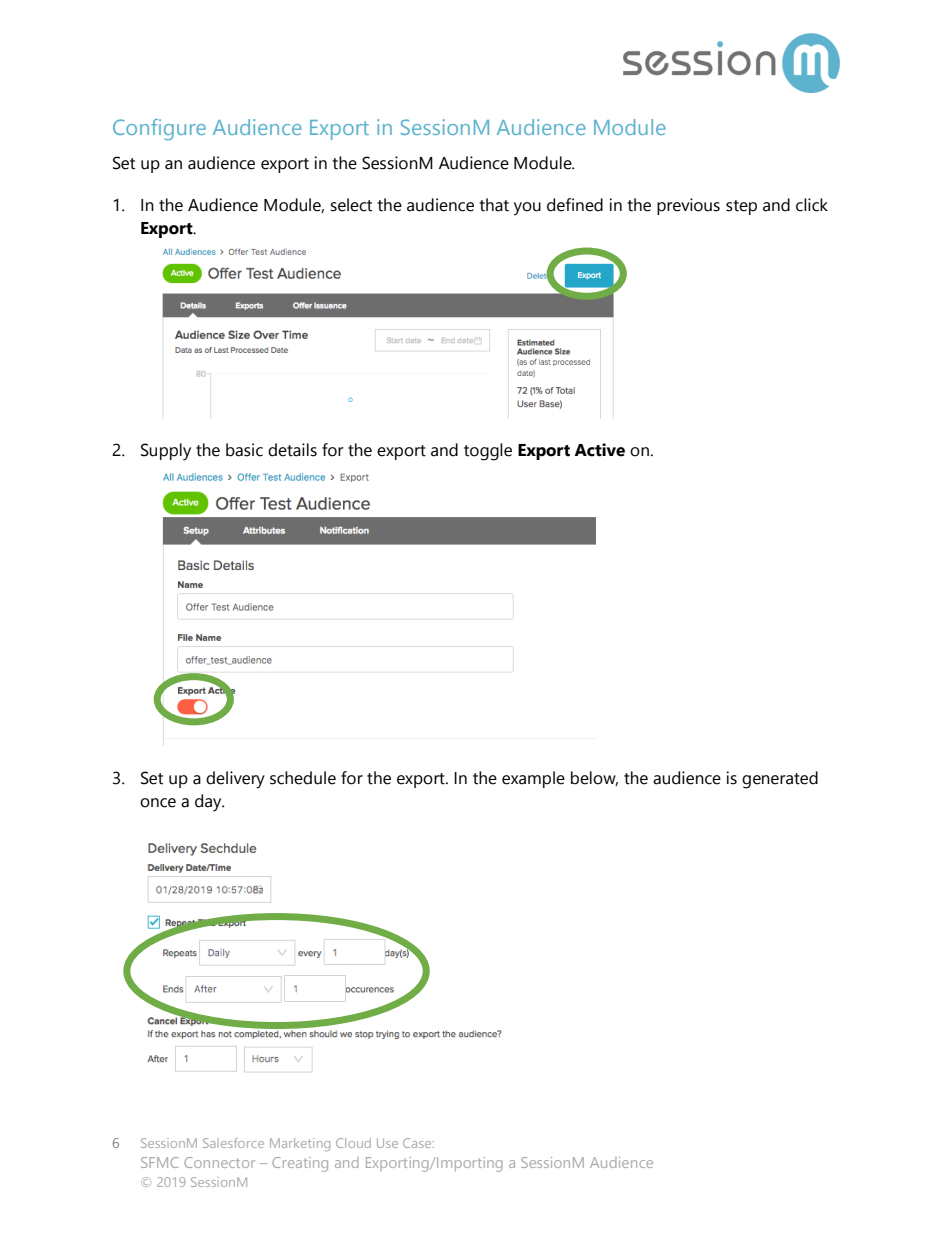  I want to click on example, so click(533, 779).
